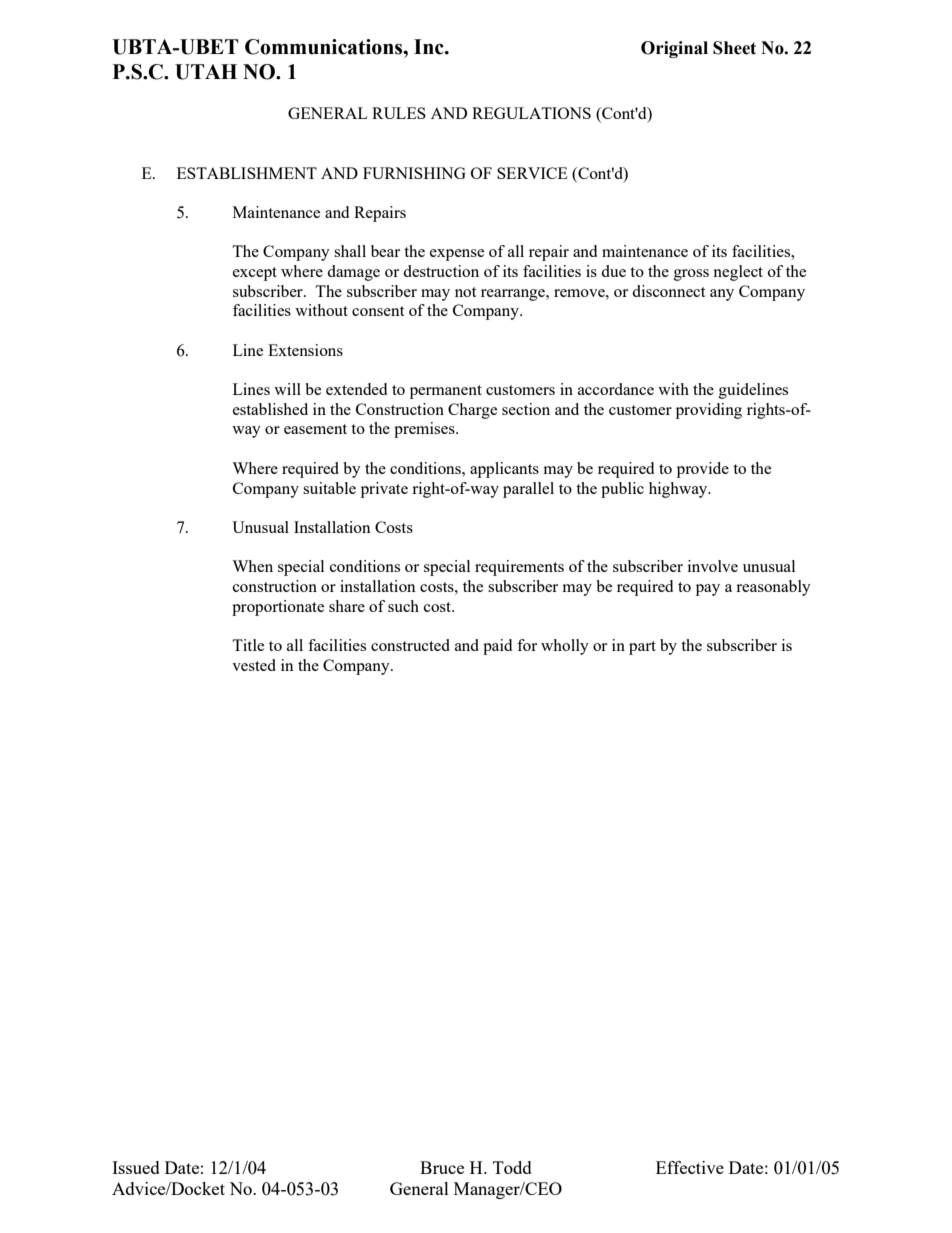  I want to click on UTAH, so click(206, 72).
